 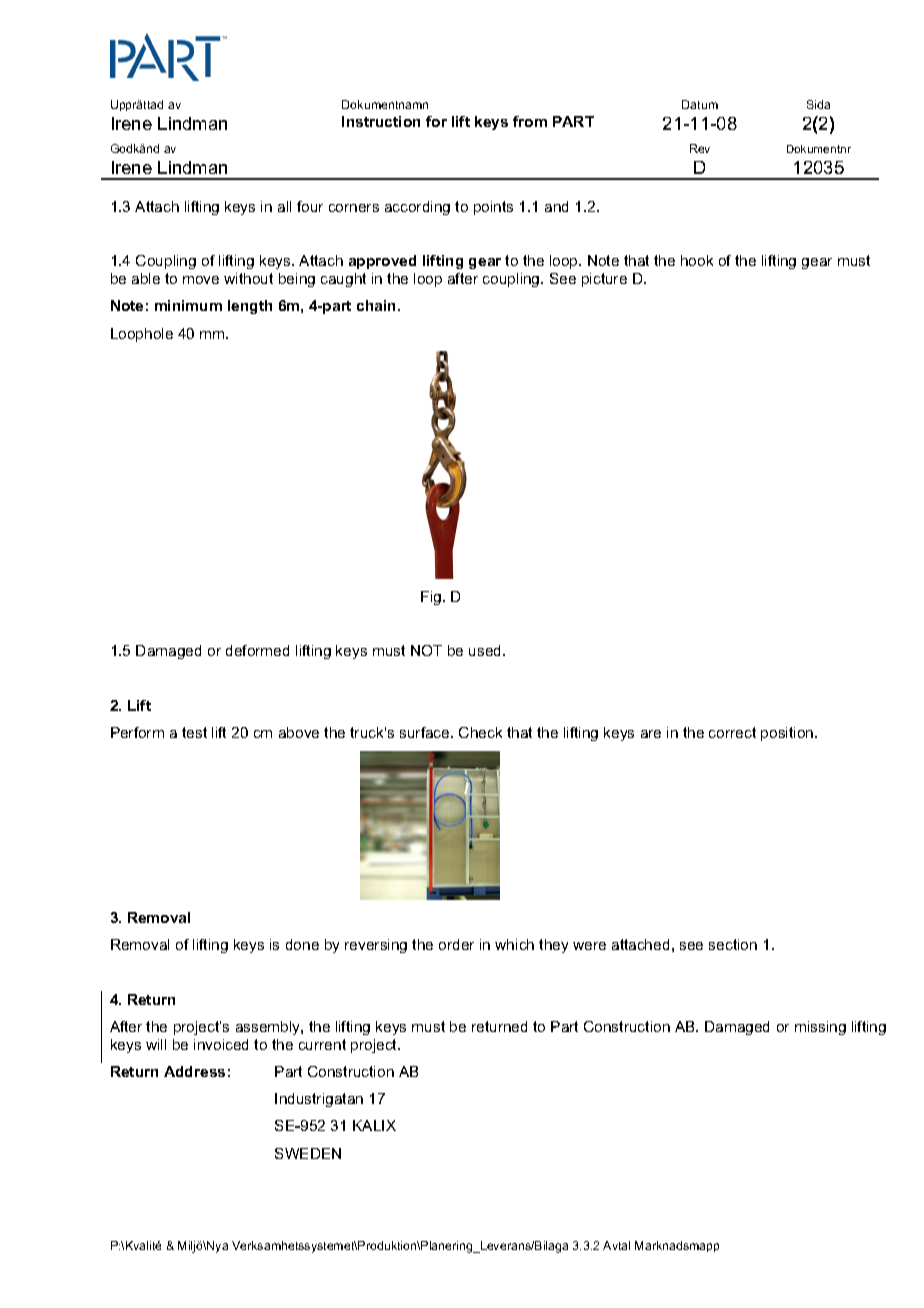 I want to click on correct, so click(x=732, y=732).
